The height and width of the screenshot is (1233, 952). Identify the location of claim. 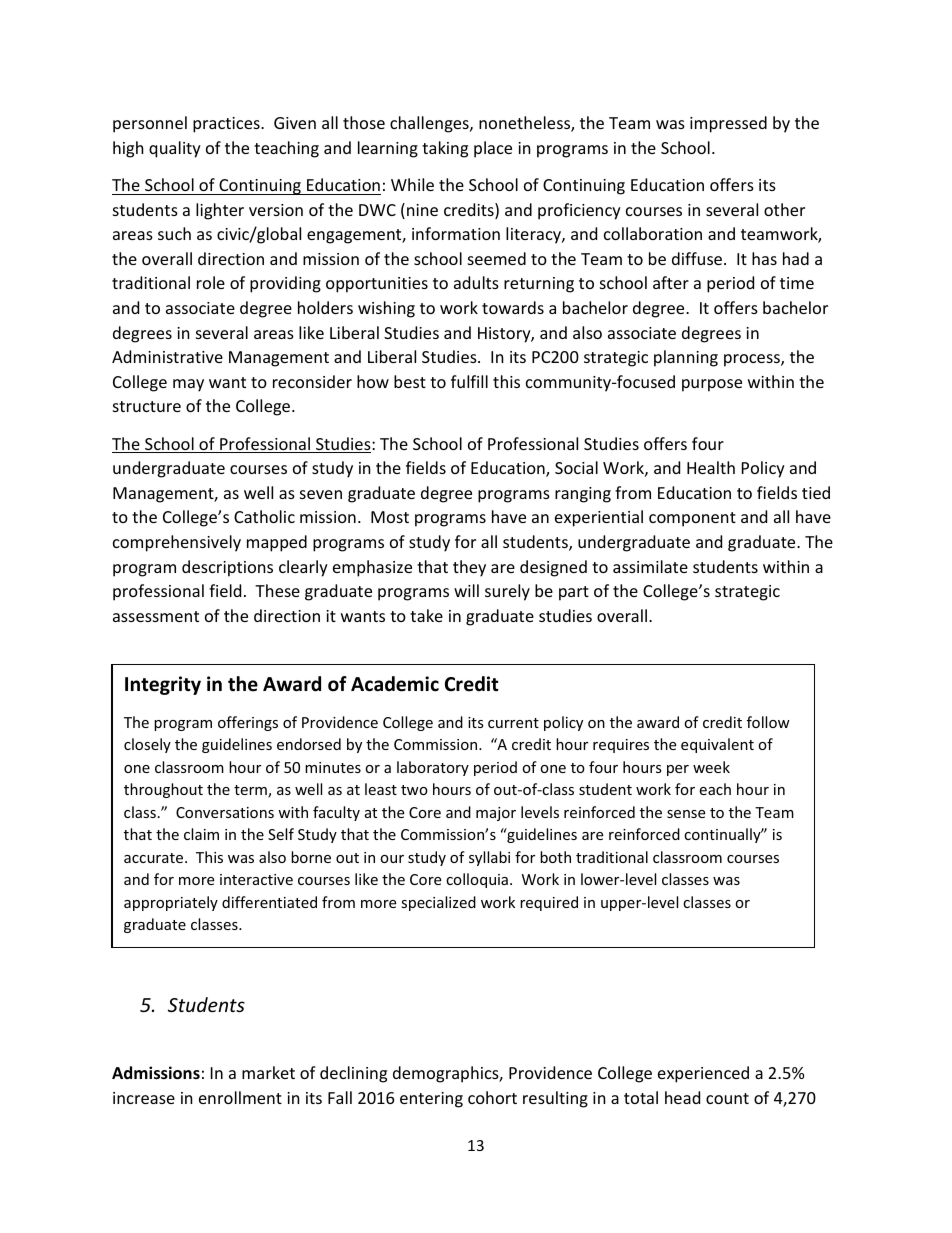
(201, 834).
